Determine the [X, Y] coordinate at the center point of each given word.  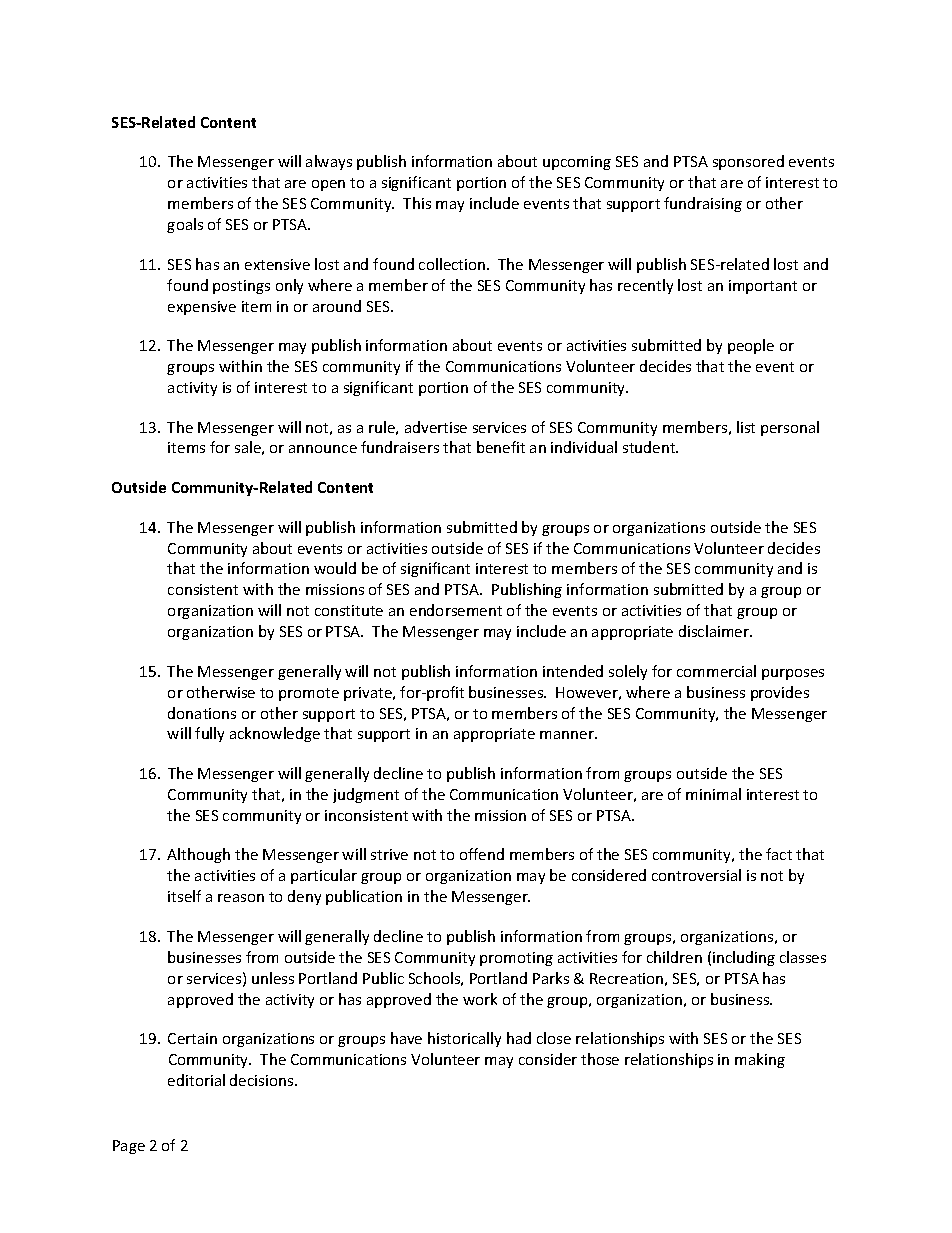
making [760, 1060]
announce [323, 449]
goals [185, 225]
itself [184, 896]
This [417, 203]
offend [482, 854]
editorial [196, 1080]
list [746, 427]
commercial [716, 671]
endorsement [456, 610]
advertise [436, 427]
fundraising [703, 204]
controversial [696, 875]
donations [202, 713]
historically [464, 1039]
